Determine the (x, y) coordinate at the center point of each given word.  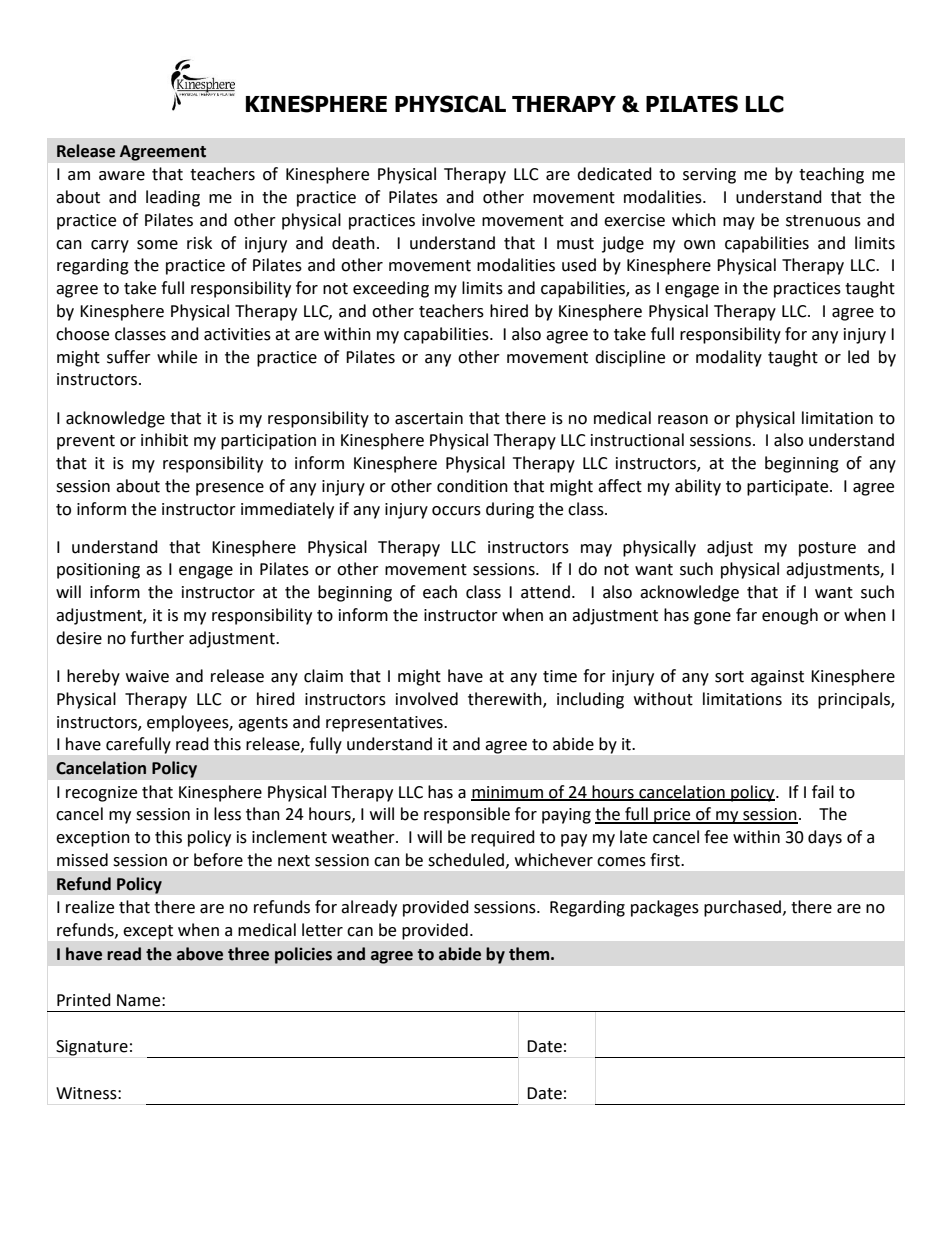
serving (709, 176)
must (575, 244)
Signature (92, 1048)
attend (545, 592)
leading (173, 198)
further (157, 638)
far (746, 615)
